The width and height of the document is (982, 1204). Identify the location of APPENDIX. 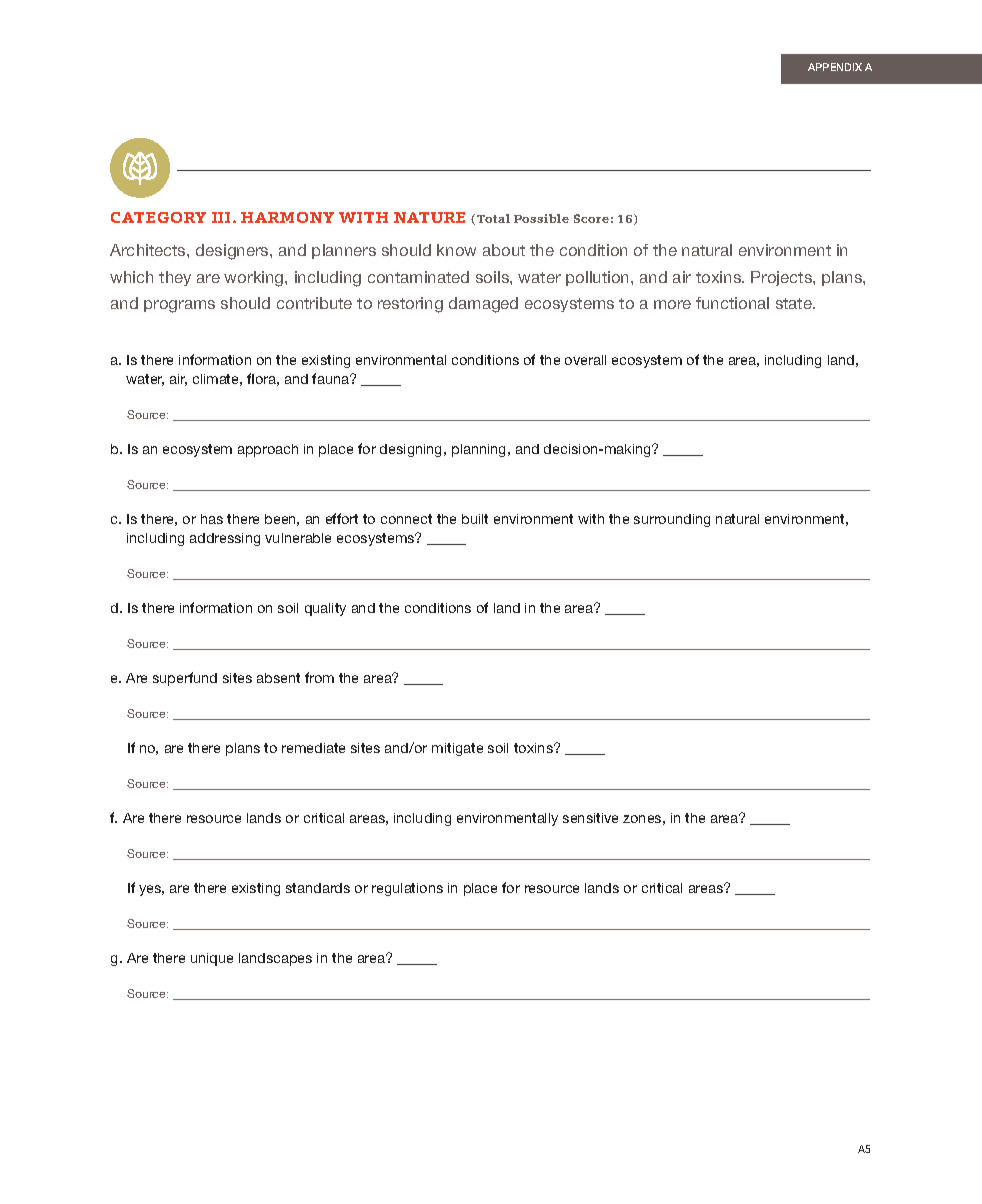
(835, 67).
